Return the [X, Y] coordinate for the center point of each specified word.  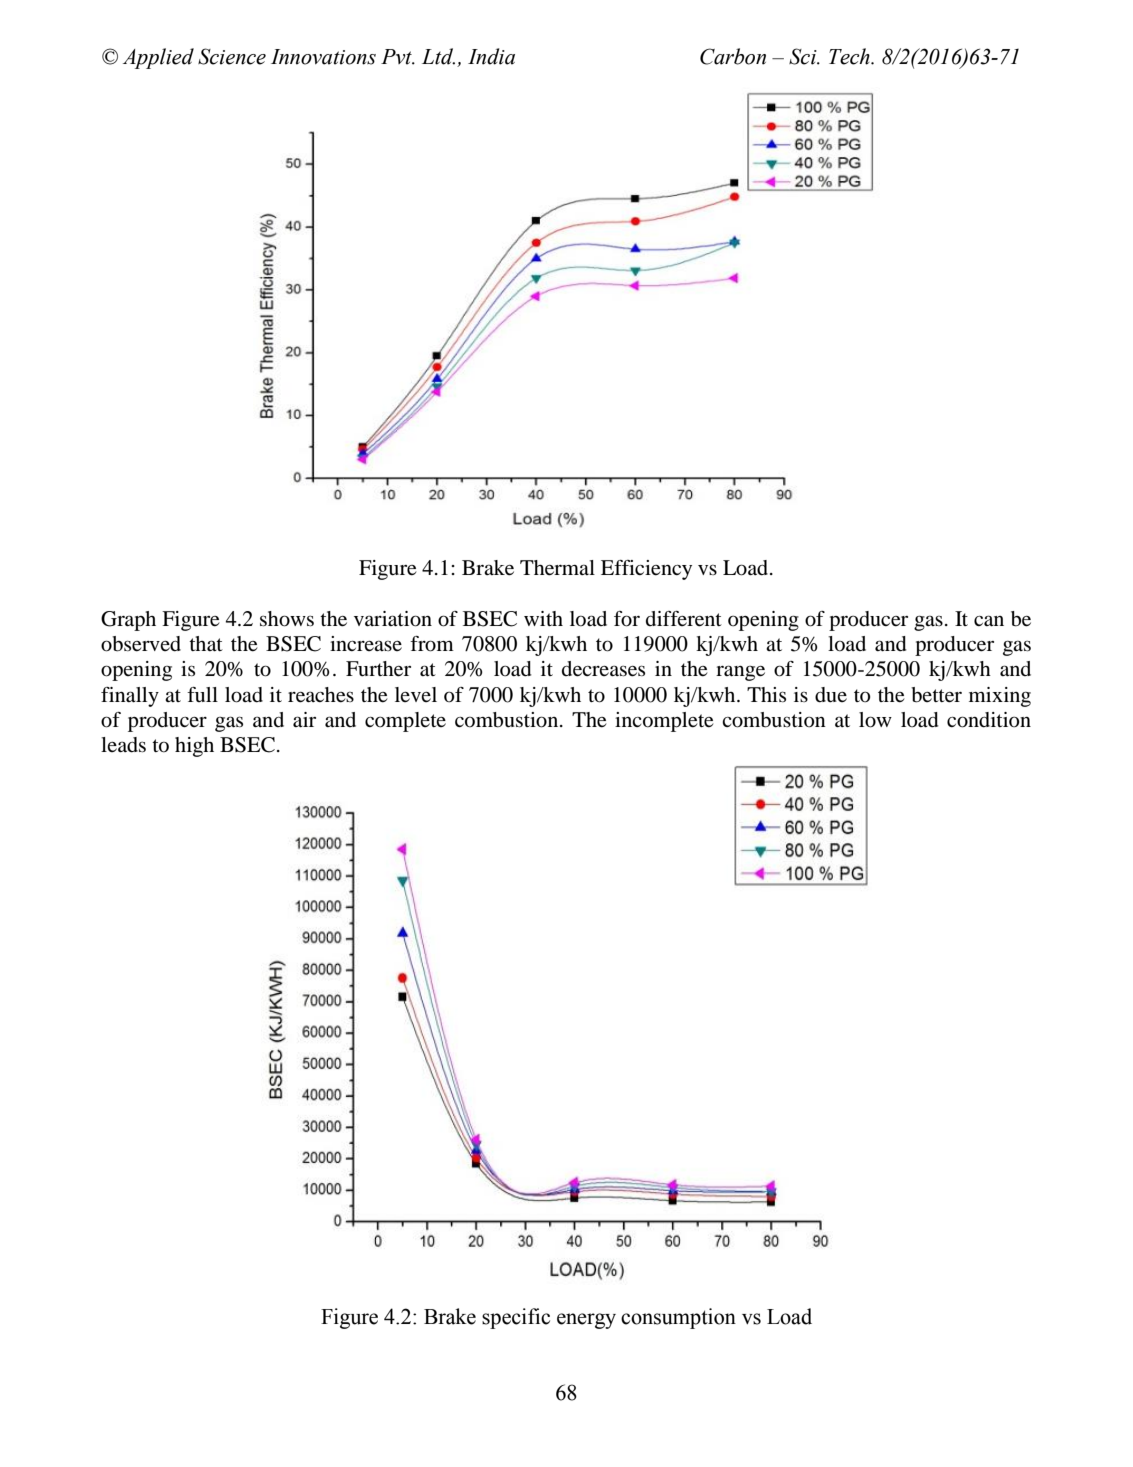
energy [586, 1321]
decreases [603, 669]
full [202, 694]
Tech [850, 56]
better [936, 695]
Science [232, 56]
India [491, 56]
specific [516, 1318]
